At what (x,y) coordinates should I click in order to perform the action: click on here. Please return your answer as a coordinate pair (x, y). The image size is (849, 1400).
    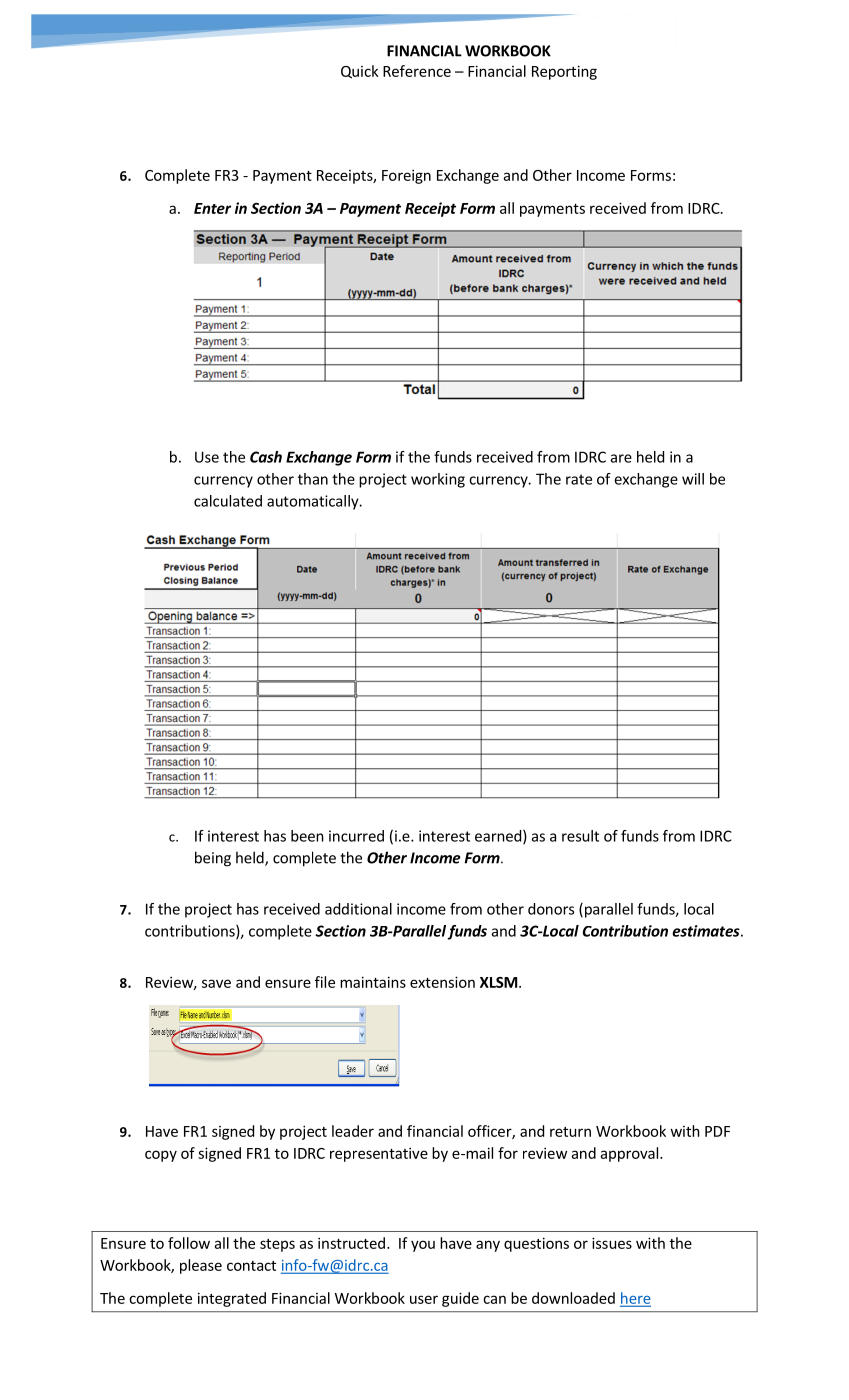
    Looking at the image, I should click on (635, 1299).
